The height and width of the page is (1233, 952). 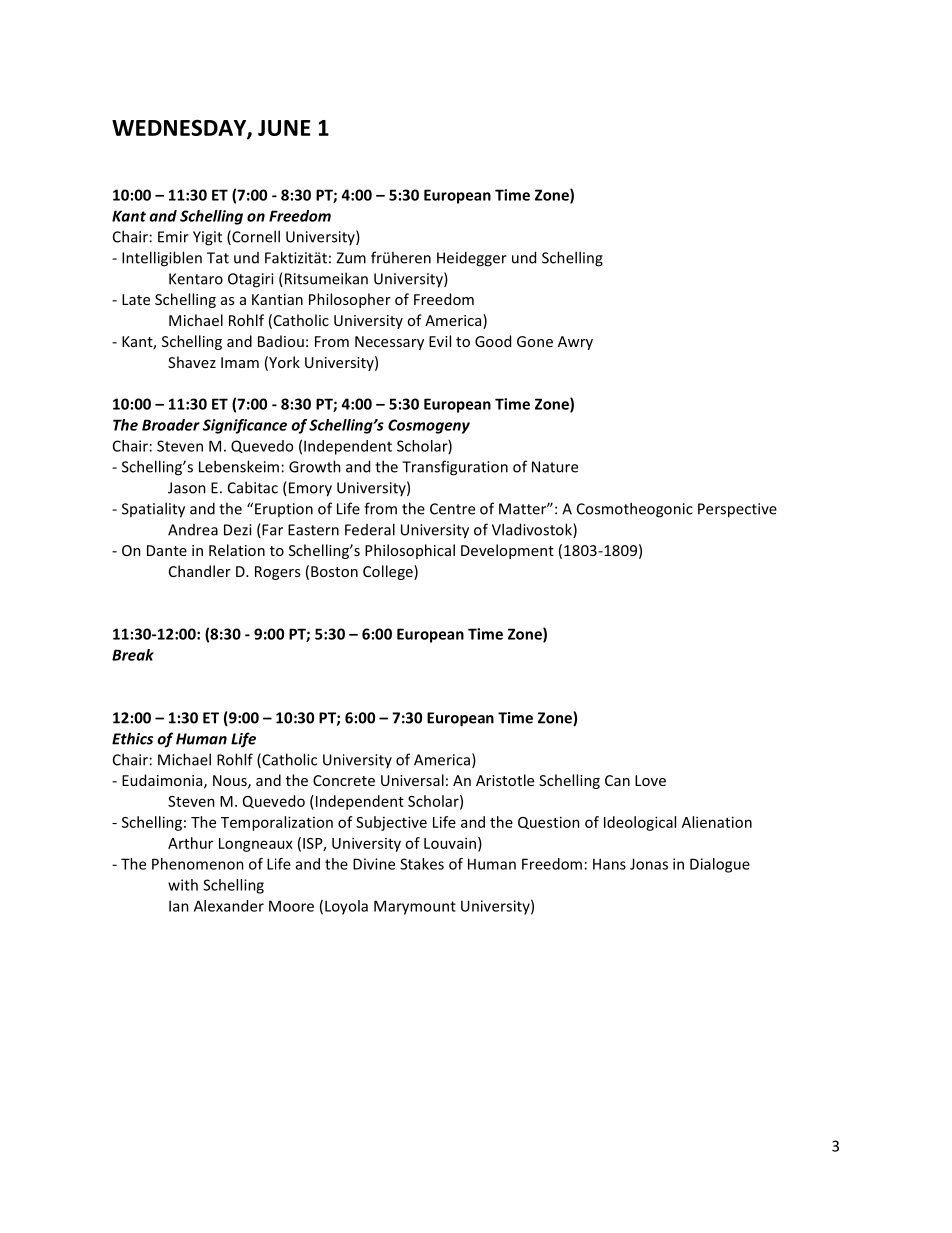 I want to click on Stakes, so click(x=422, y=864).
